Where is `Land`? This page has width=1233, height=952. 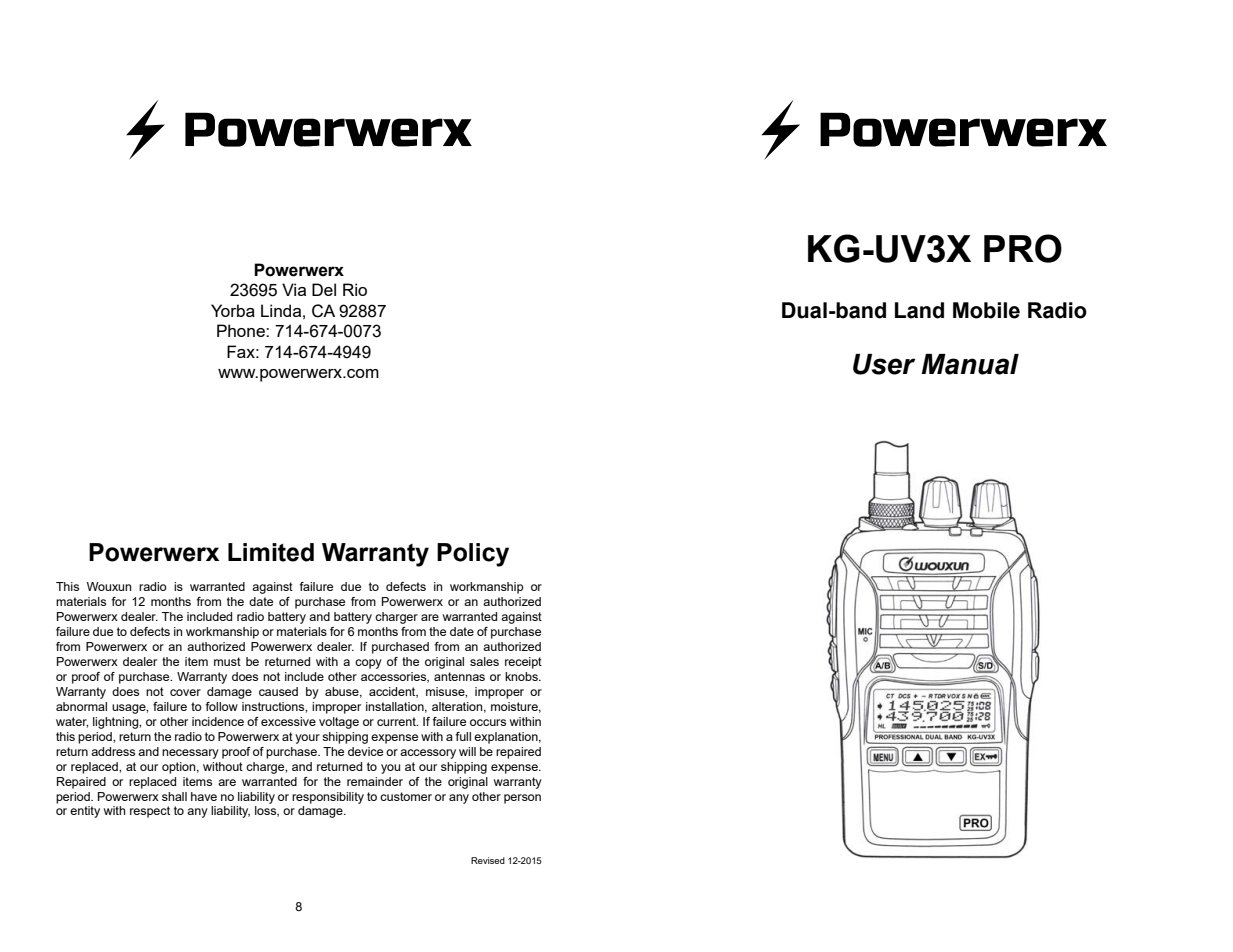
Land is located at coordinates (919, 310).
